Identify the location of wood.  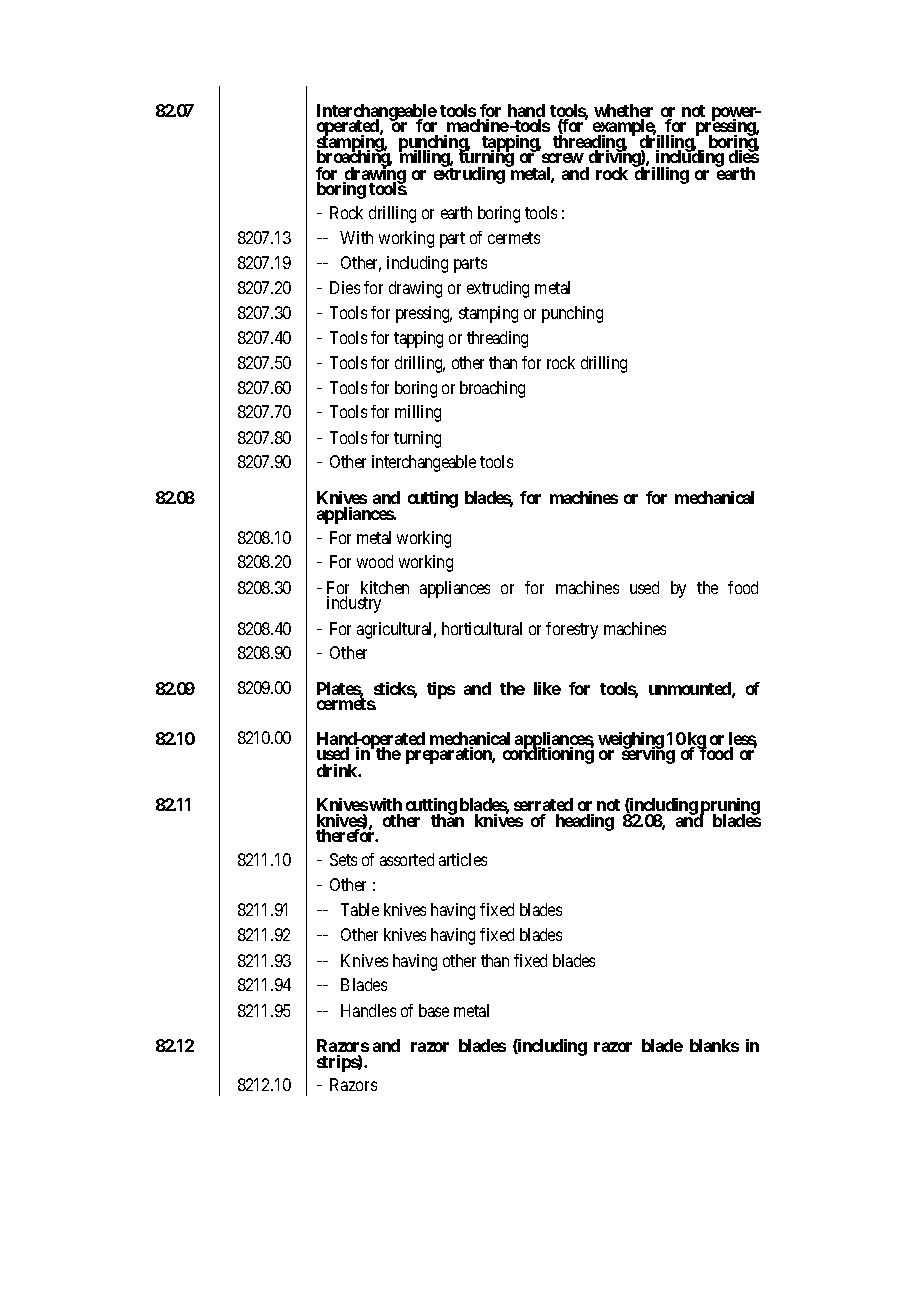
(375, 561).
